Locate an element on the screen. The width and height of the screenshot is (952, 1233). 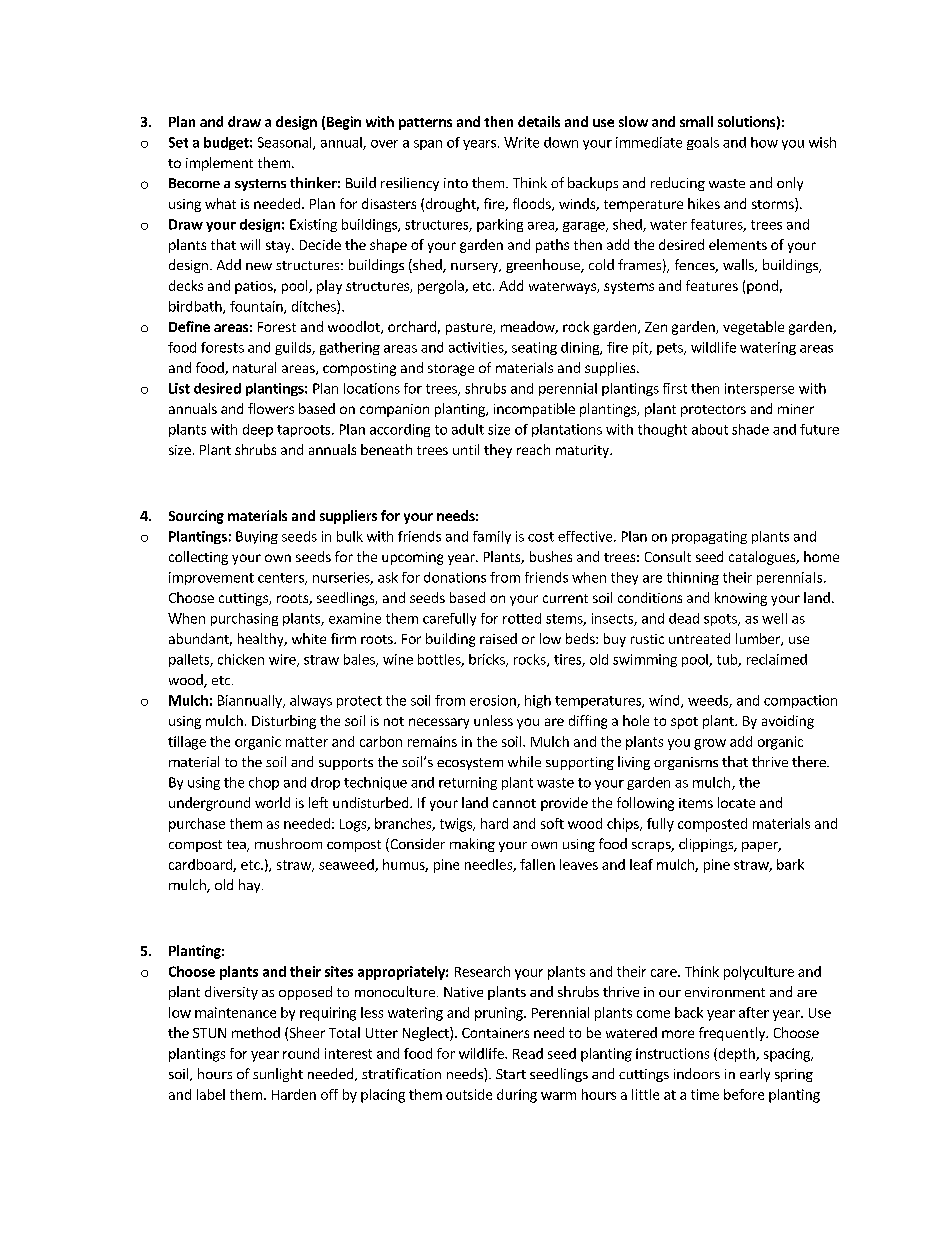
Start is located at coordinates (511, 1074).
